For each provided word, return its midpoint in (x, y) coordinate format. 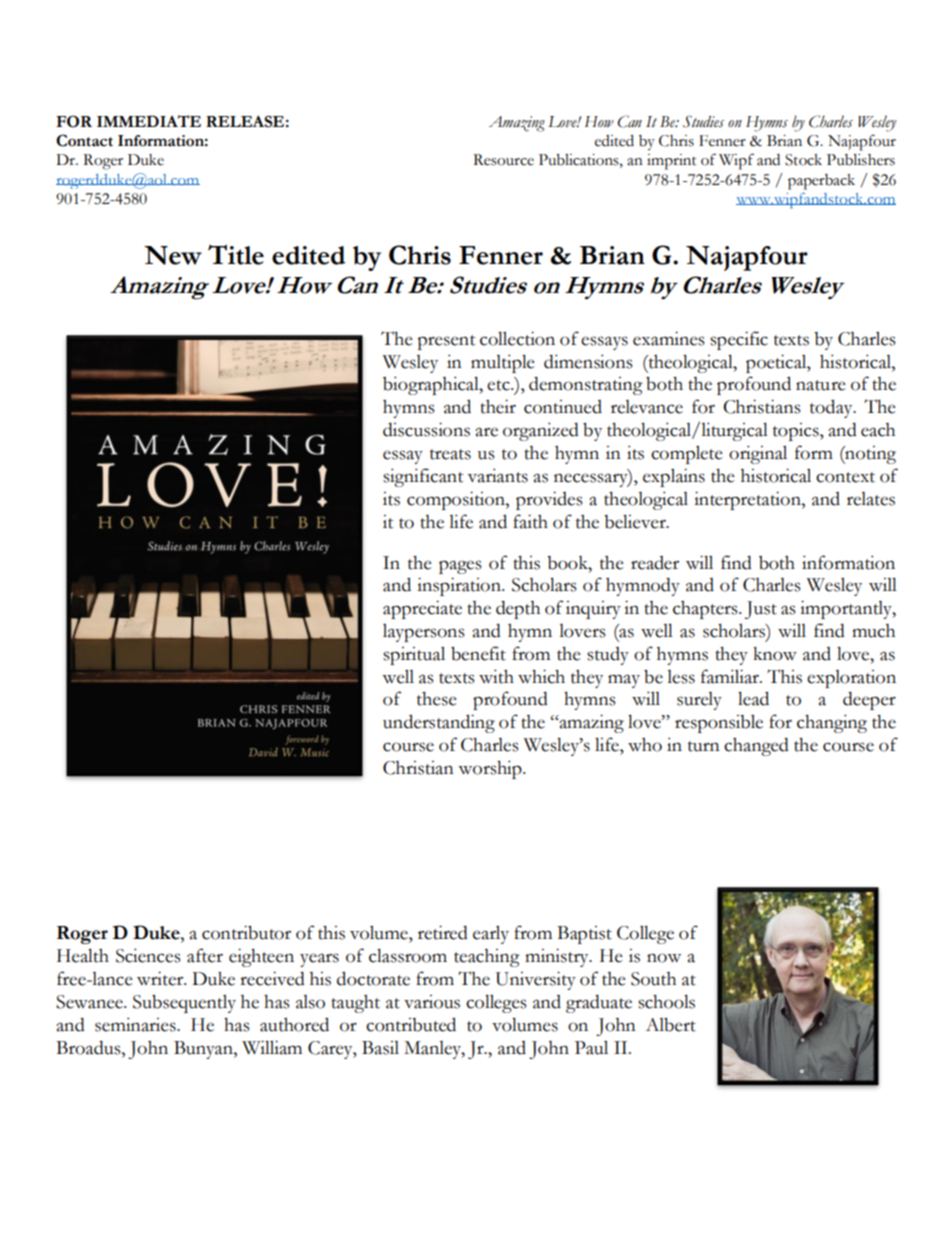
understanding (439, 723)
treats (450, 454)
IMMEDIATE (149, 121)
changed (756, 746)
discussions (426, 429)
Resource (503, 160)
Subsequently (184, 1003)
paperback (821, 182)
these (437, 698)
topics (797, 432)
